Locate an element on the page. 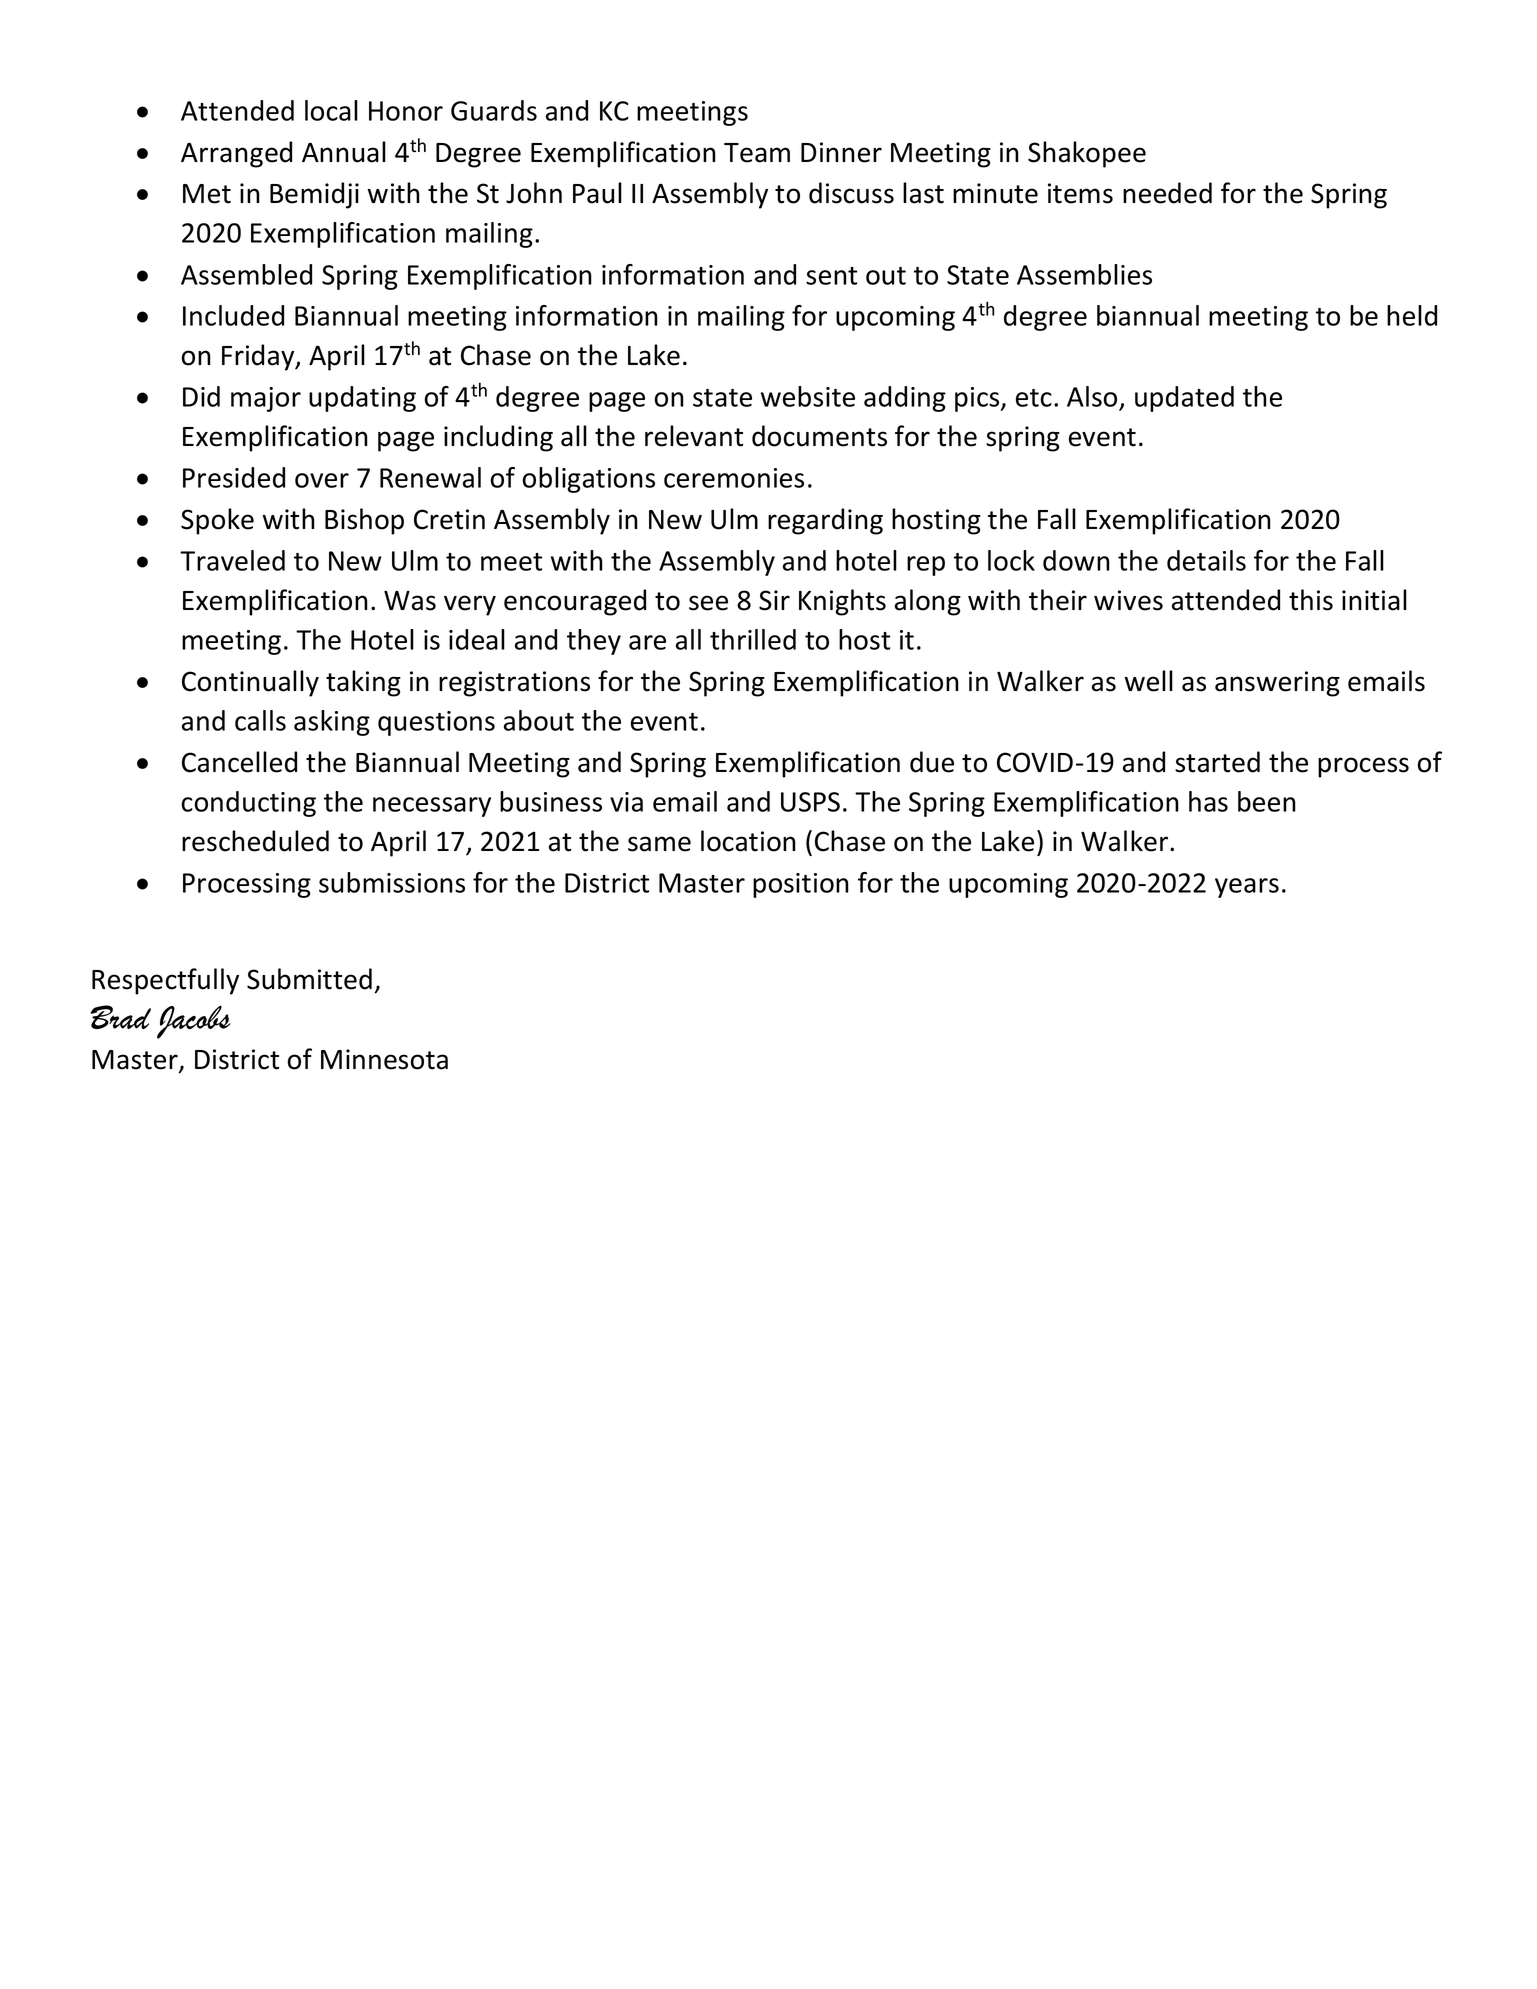  needed is located at coordinates (1167, 193).
